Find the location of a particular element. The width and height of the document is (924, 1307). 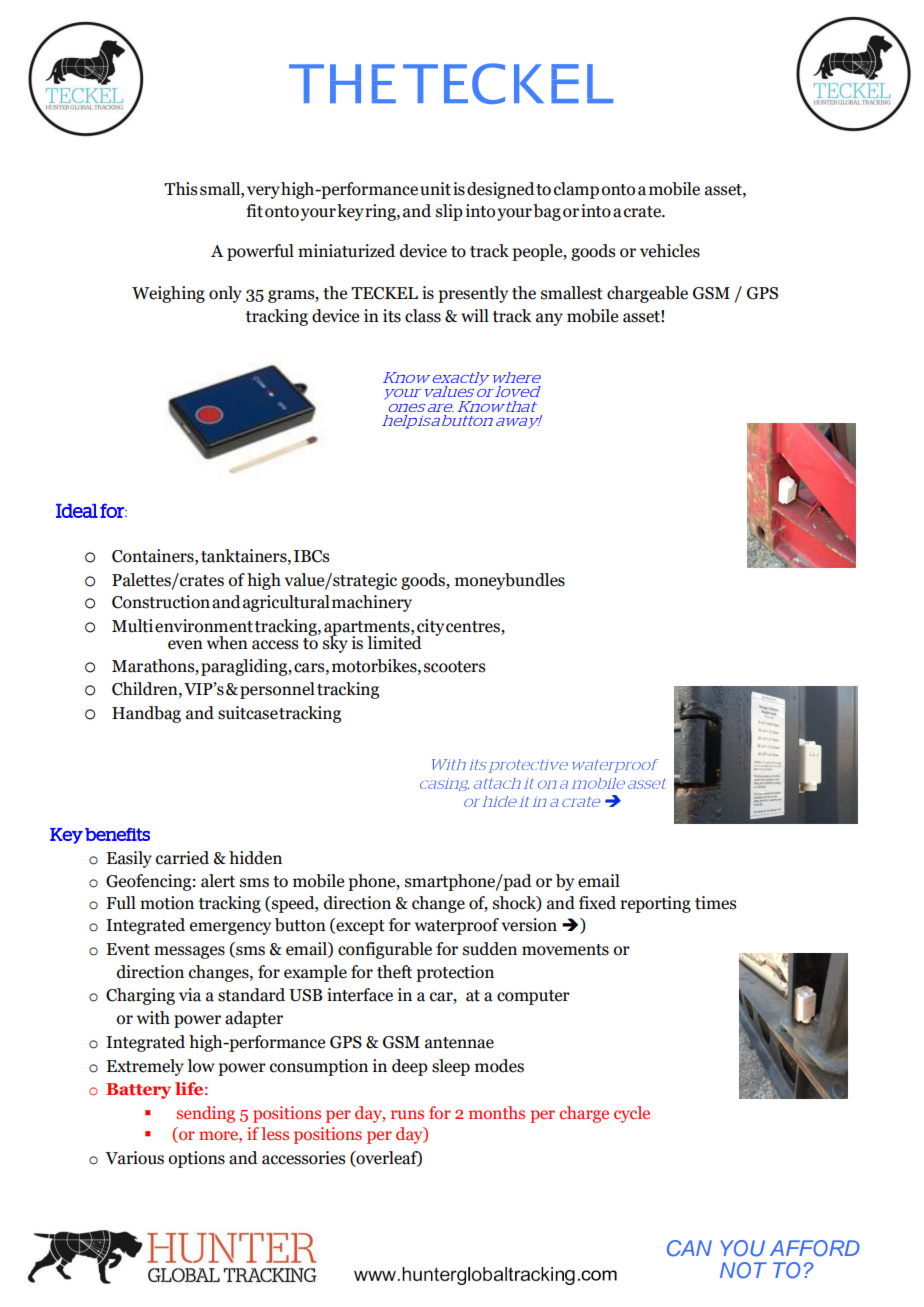

This is located at coordinates (180, 189).
